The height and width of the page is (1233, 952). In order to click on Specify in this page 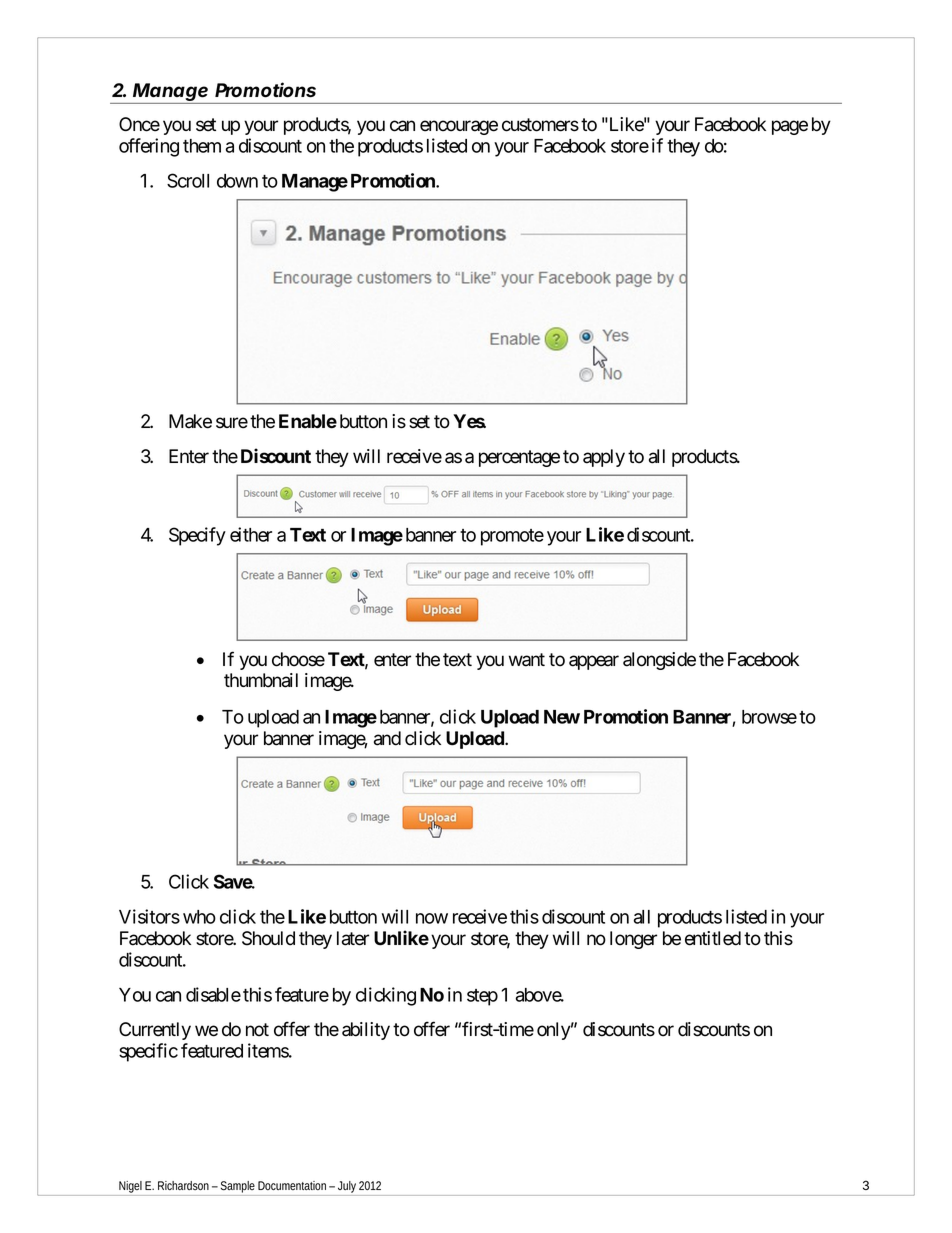, I will do `click(197, 536)`.
